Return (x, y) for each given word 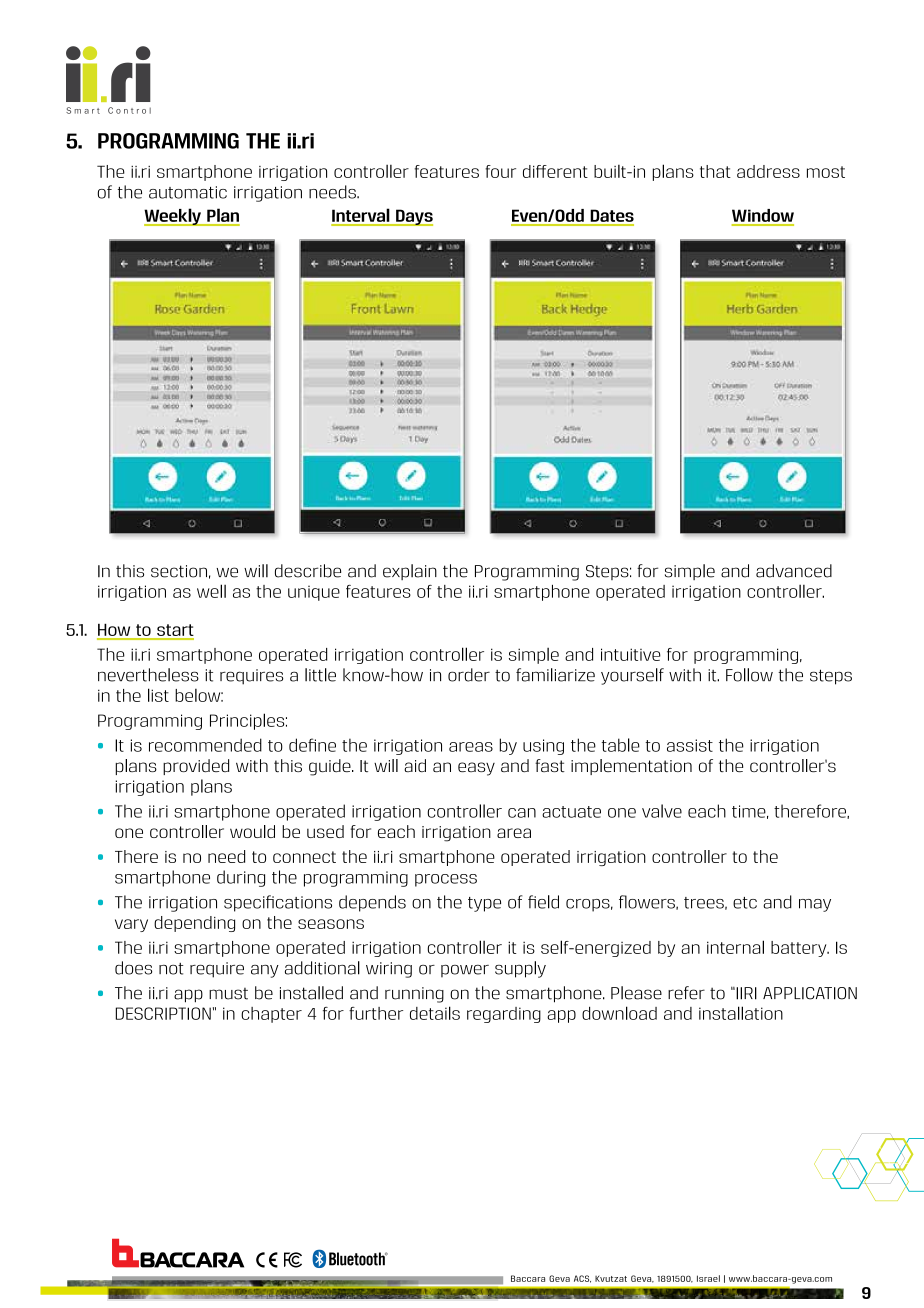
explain (410, 572)
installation (741, 1013)
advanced (794, 571)
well (211, 591)
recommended (205, 745)
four (500, 171)
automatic (188, 192)
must (228, 994)
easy (476, 769)
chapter (271, 1015)
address (768, 171)
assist (690, 745)
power (465, 971)
